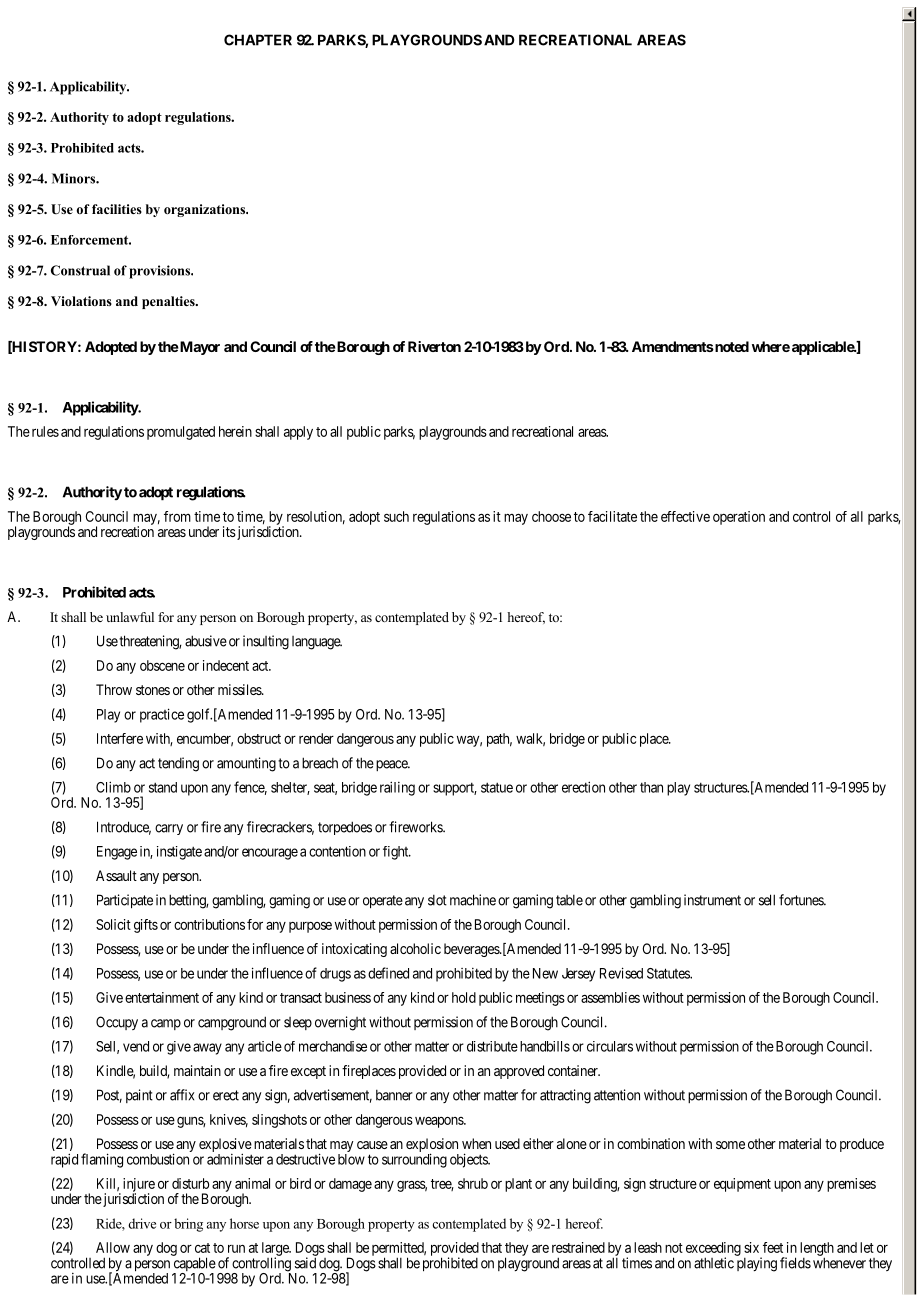 This page has width=924, height=1308. I want to click on shrub, so click(473, 1183).
